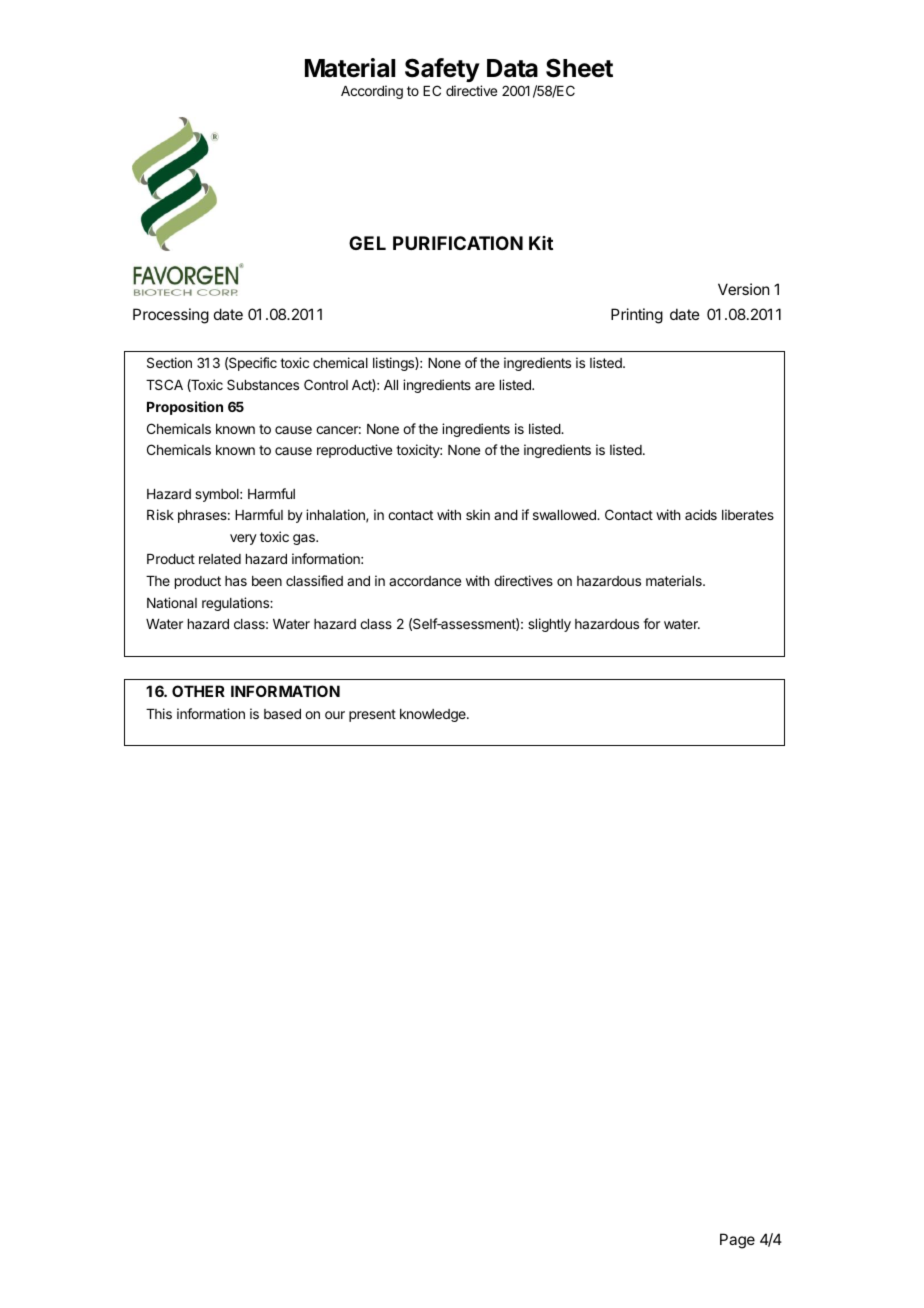  What do you see at coordinates (442, 72) in the document?
I see `Safety` at bounding box center [442, 72].
